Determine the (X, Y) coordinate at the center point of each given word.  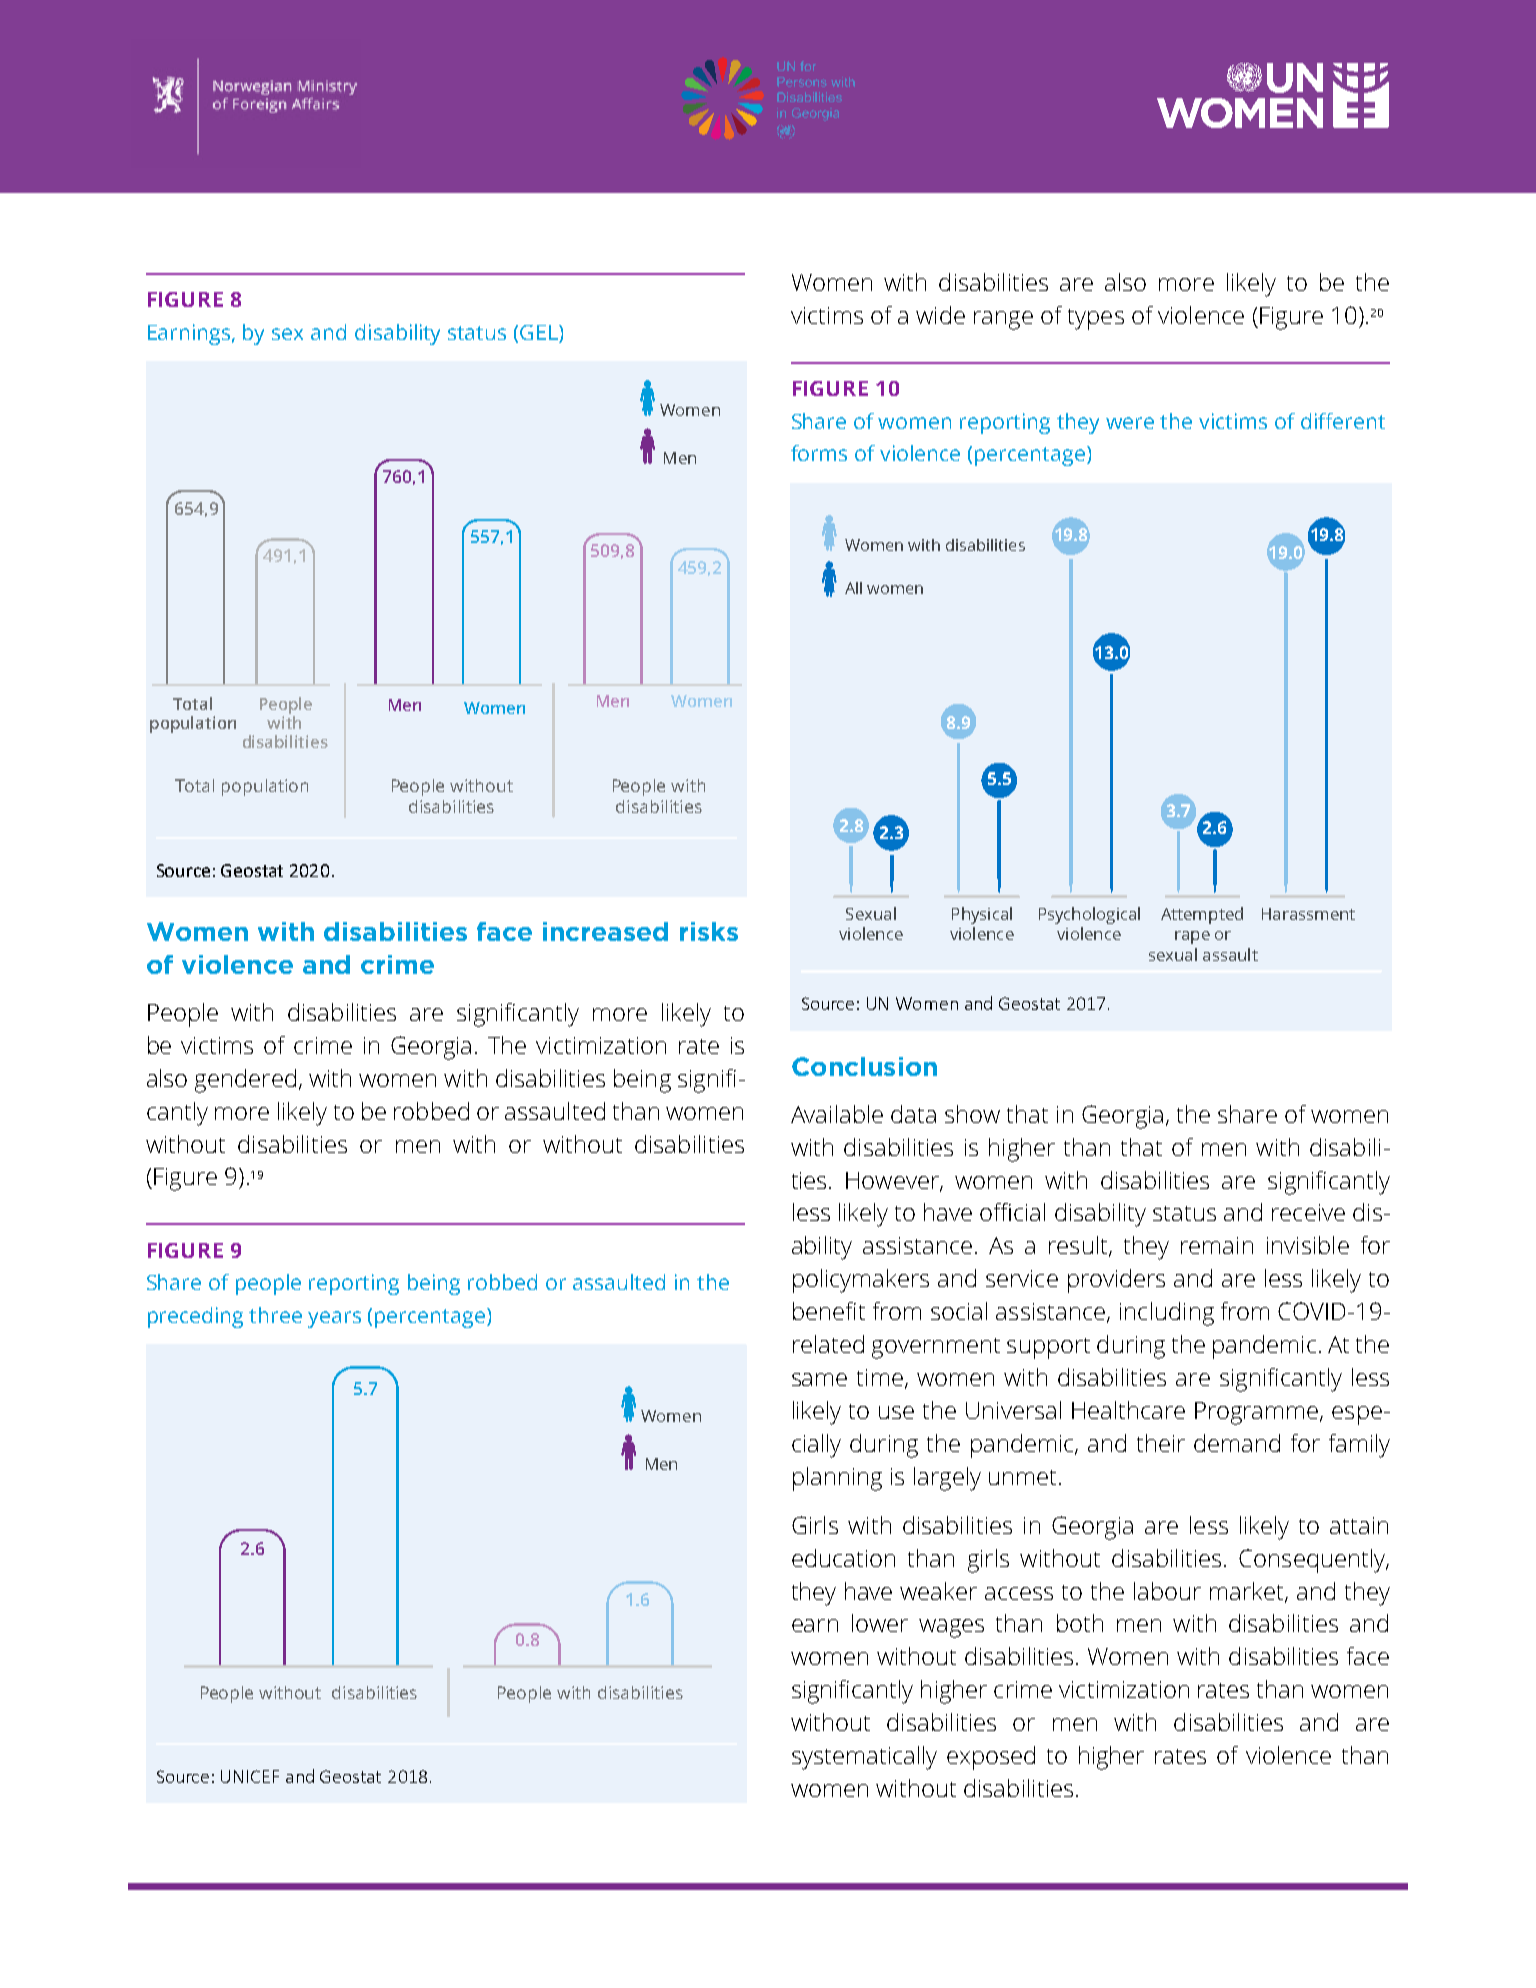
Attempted (1202, 915)
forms (819, 453)
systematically (864, 1758)
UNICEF (250, 1776)
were (1130, 423)
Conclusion (864, 1066)
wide (940, 315)
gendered (245, 1081)
